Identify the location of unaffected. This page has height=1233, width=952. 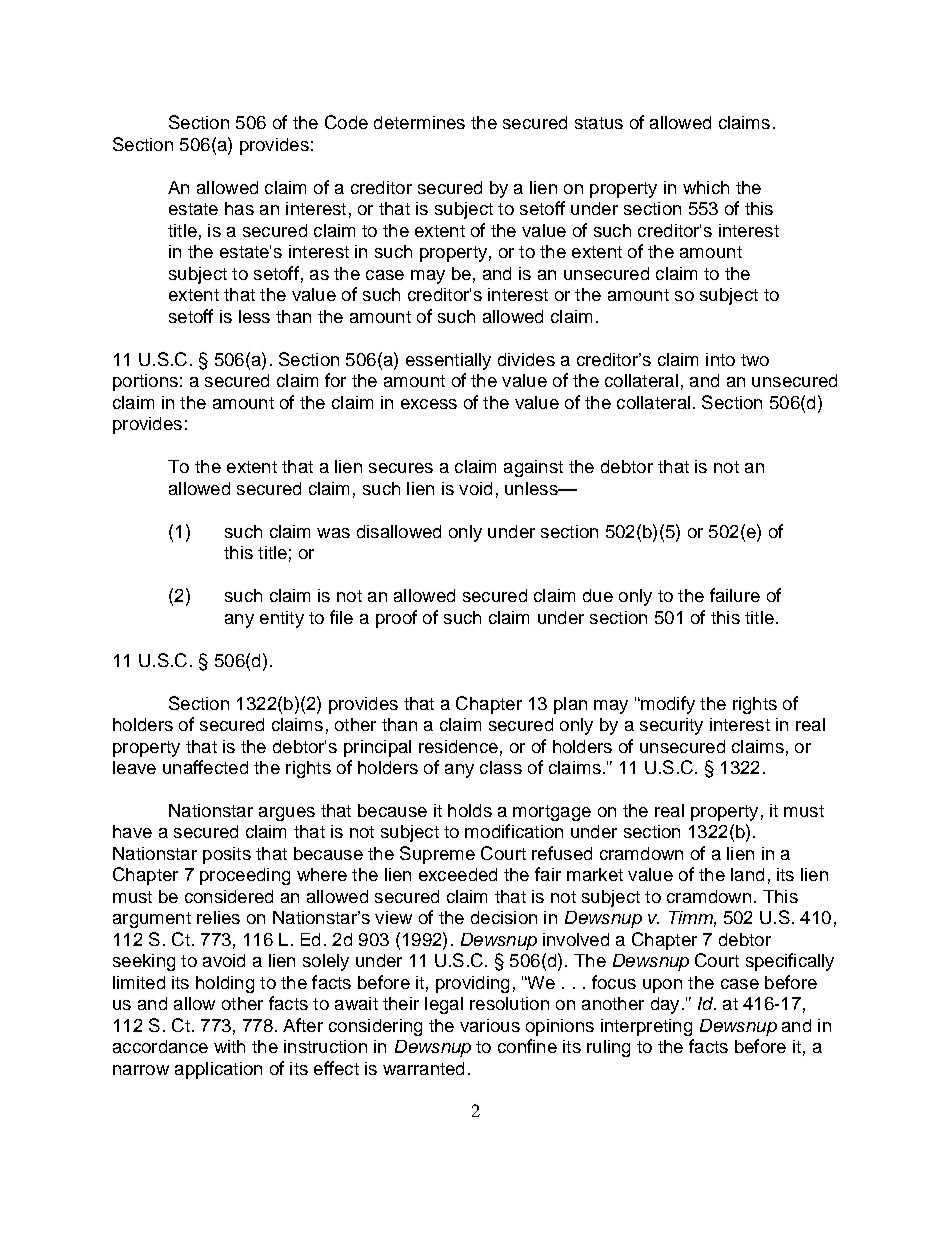
(205, 767).
